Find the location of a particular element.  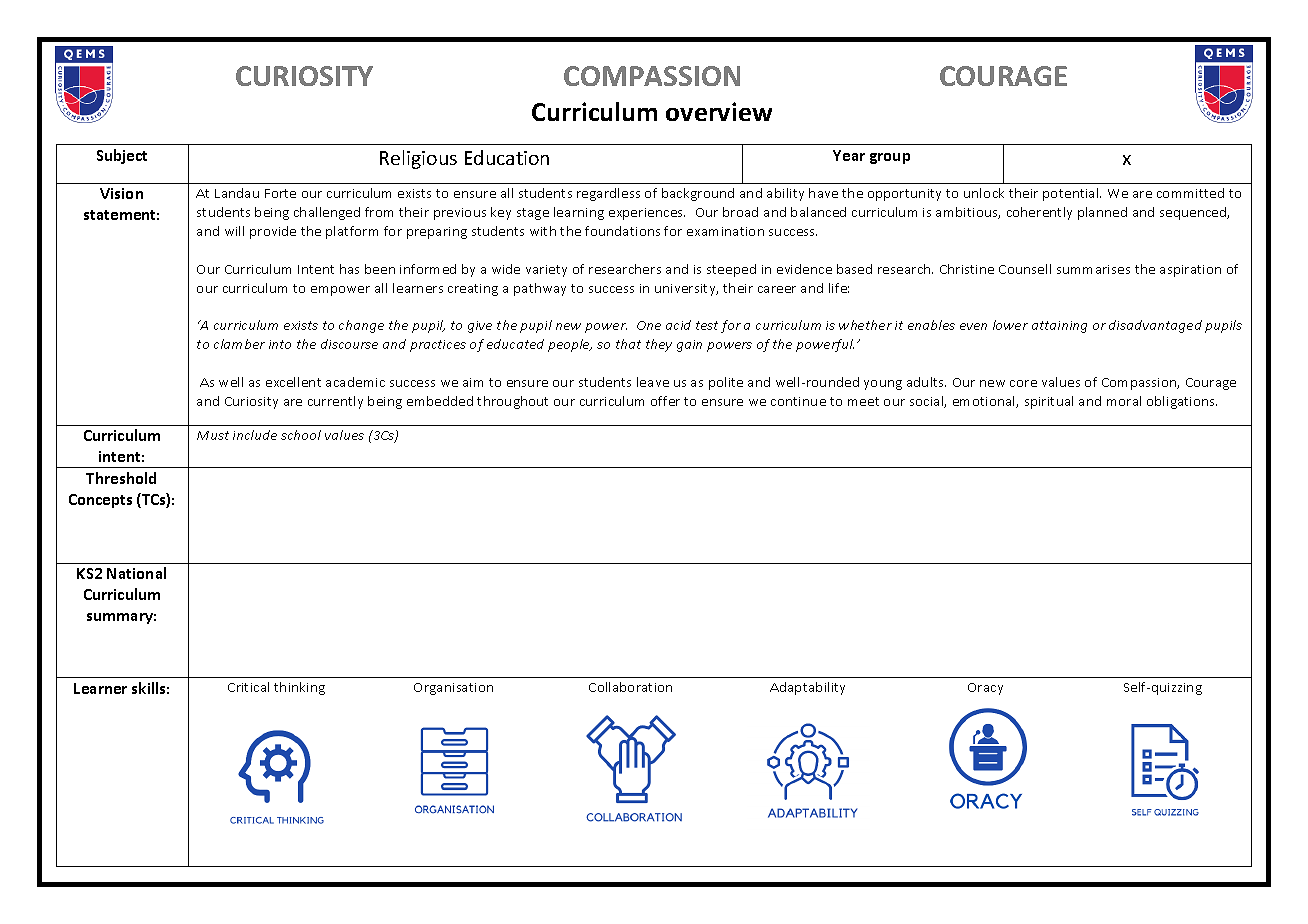

Organisation is located at coordinates (453, 689).
